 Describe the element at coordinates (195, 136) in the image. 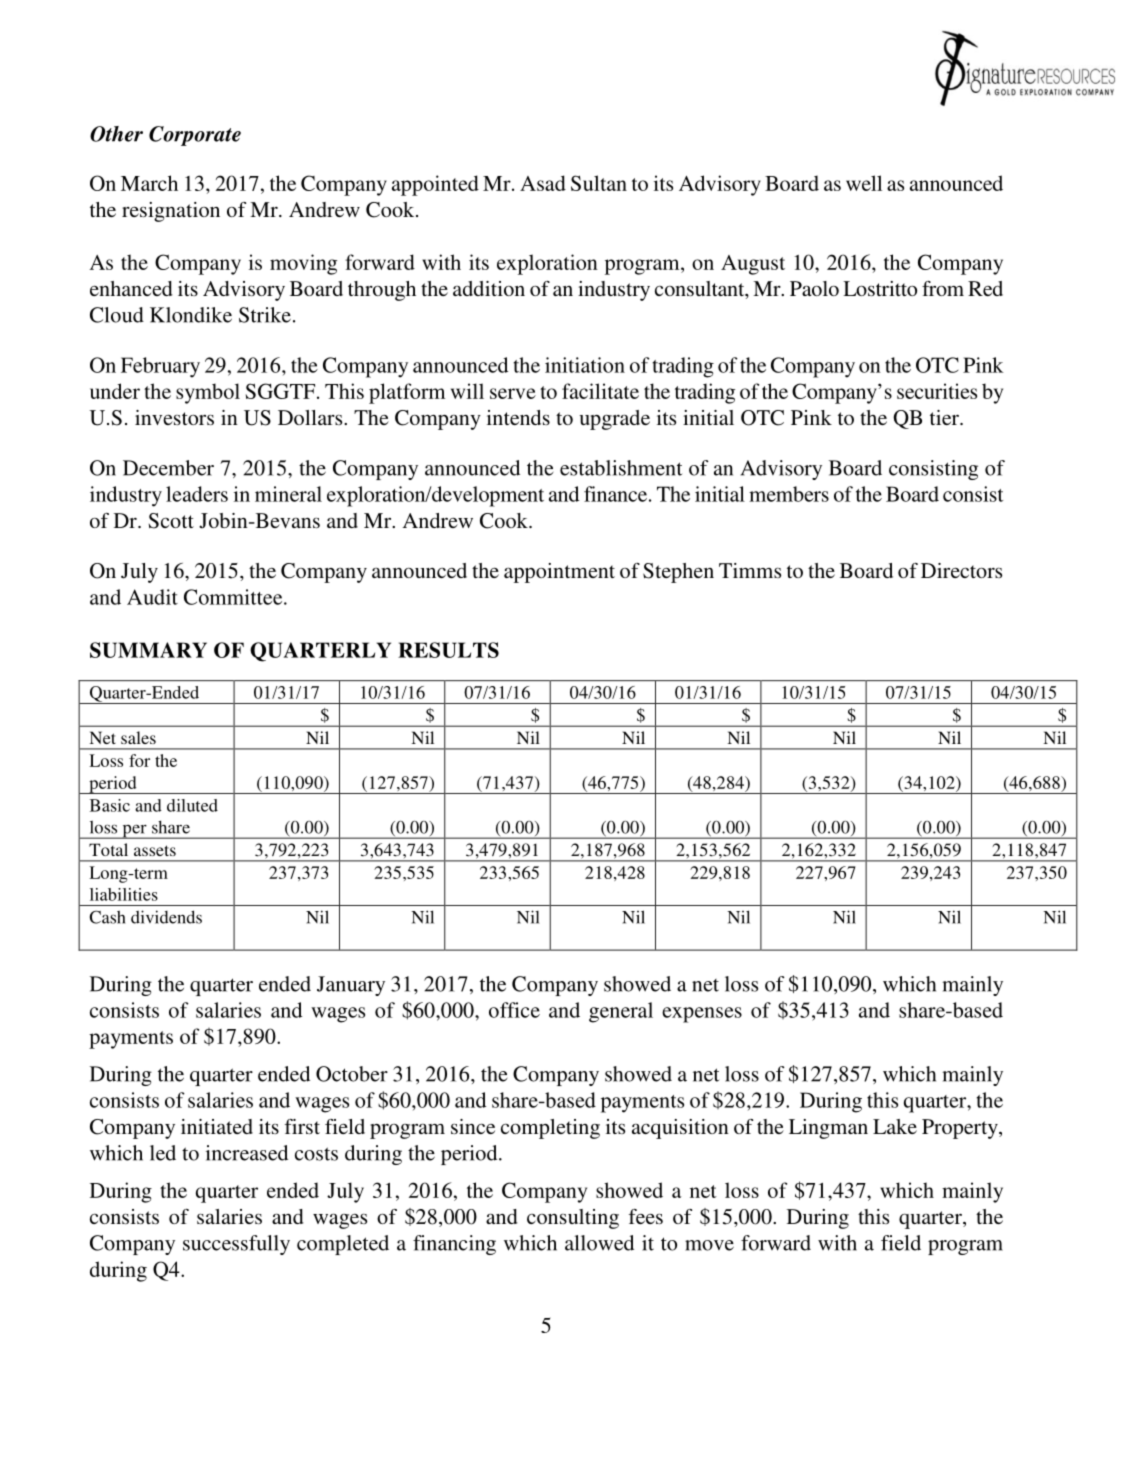

I see `Corporate` at that location.
